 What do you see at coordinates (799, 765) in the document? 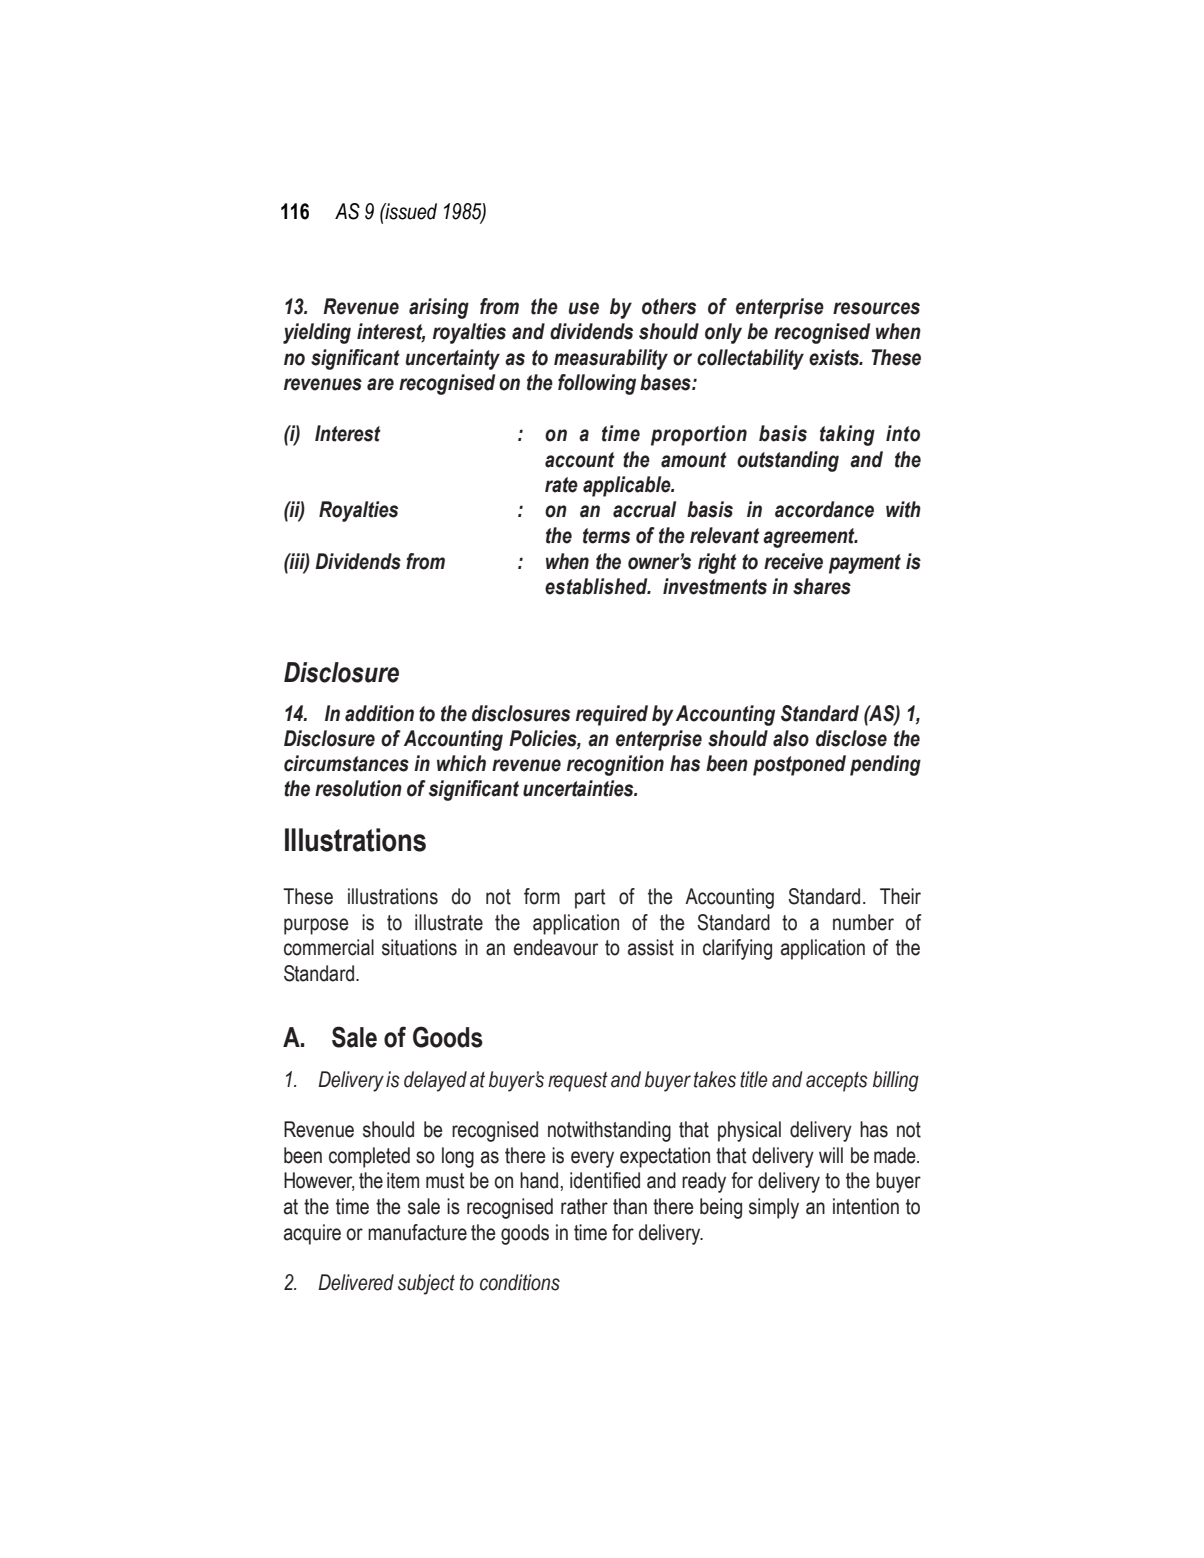
I see `postponed` at bounding box center [799, 765].
